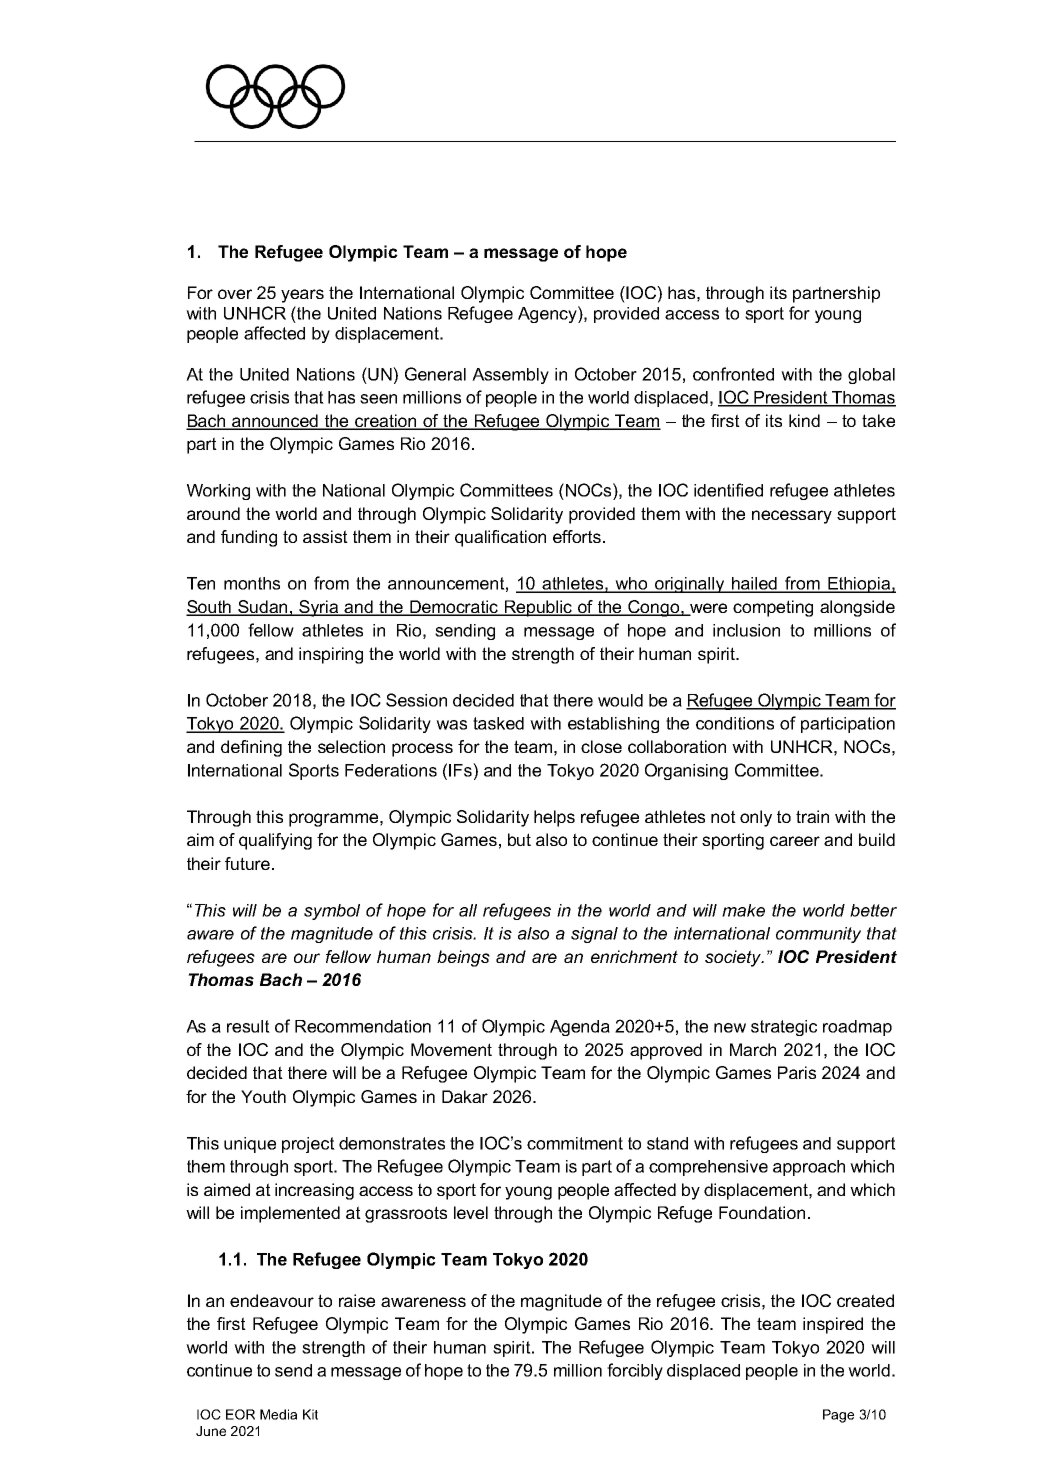 Image resolution: width=1049 pixels, height=1484 pixels. Describe the element at coordinates (331, 655) in the screenshot. I see `inspiring` at that location.
